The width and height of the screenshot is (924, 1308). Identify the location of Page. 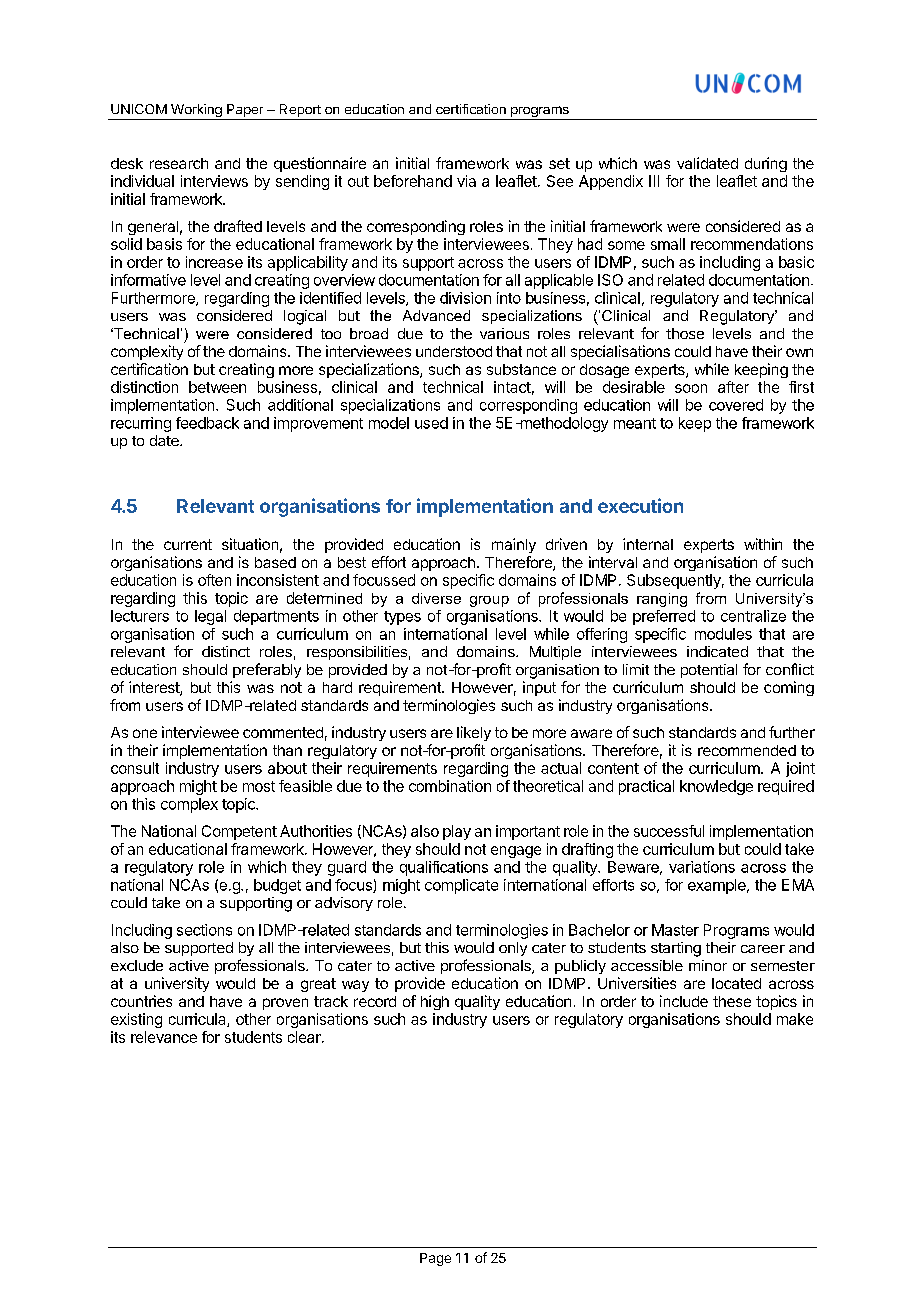
(435, 1259).
